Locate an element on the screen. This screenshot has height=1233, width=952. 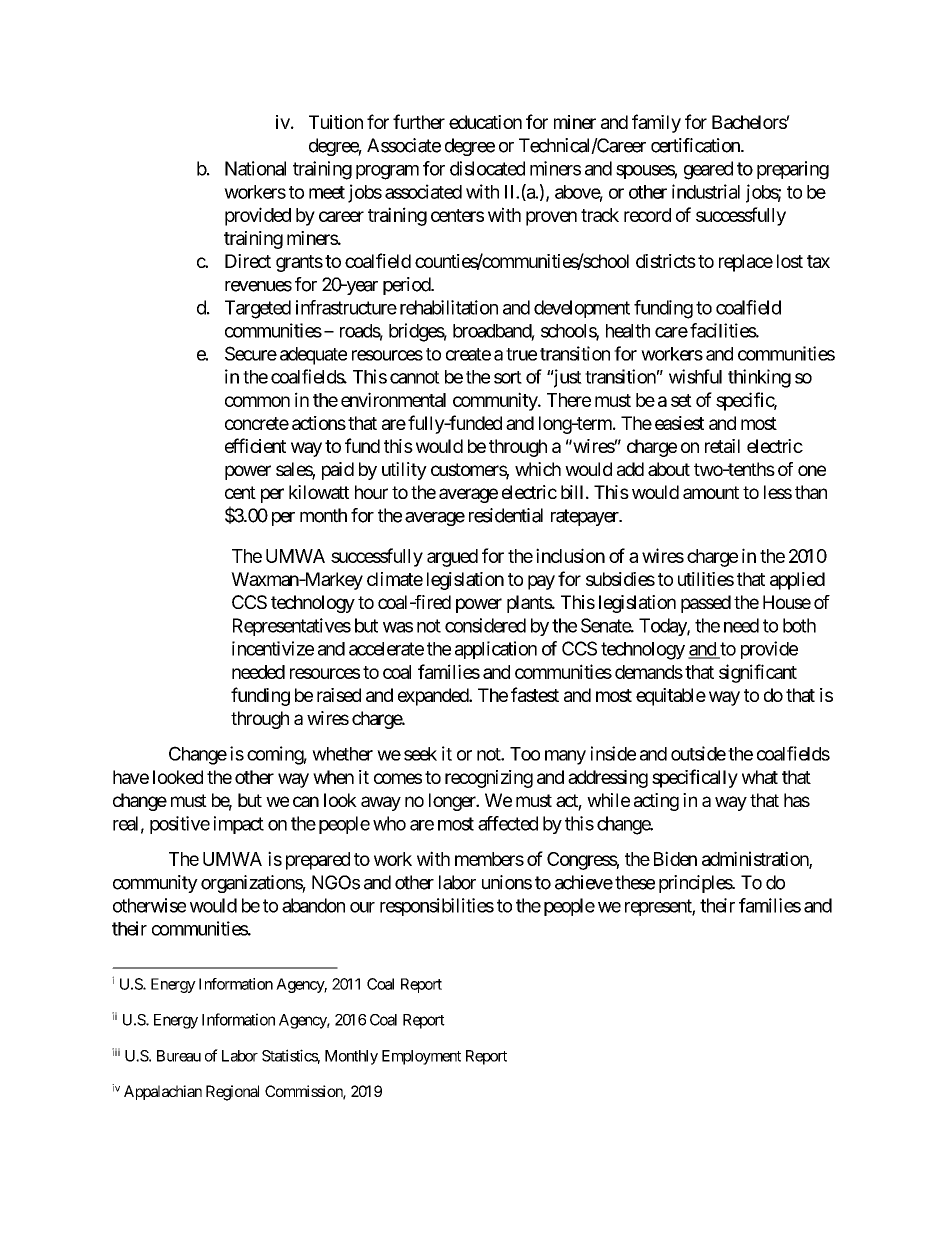
certification is located at coordinates (696, 145).
